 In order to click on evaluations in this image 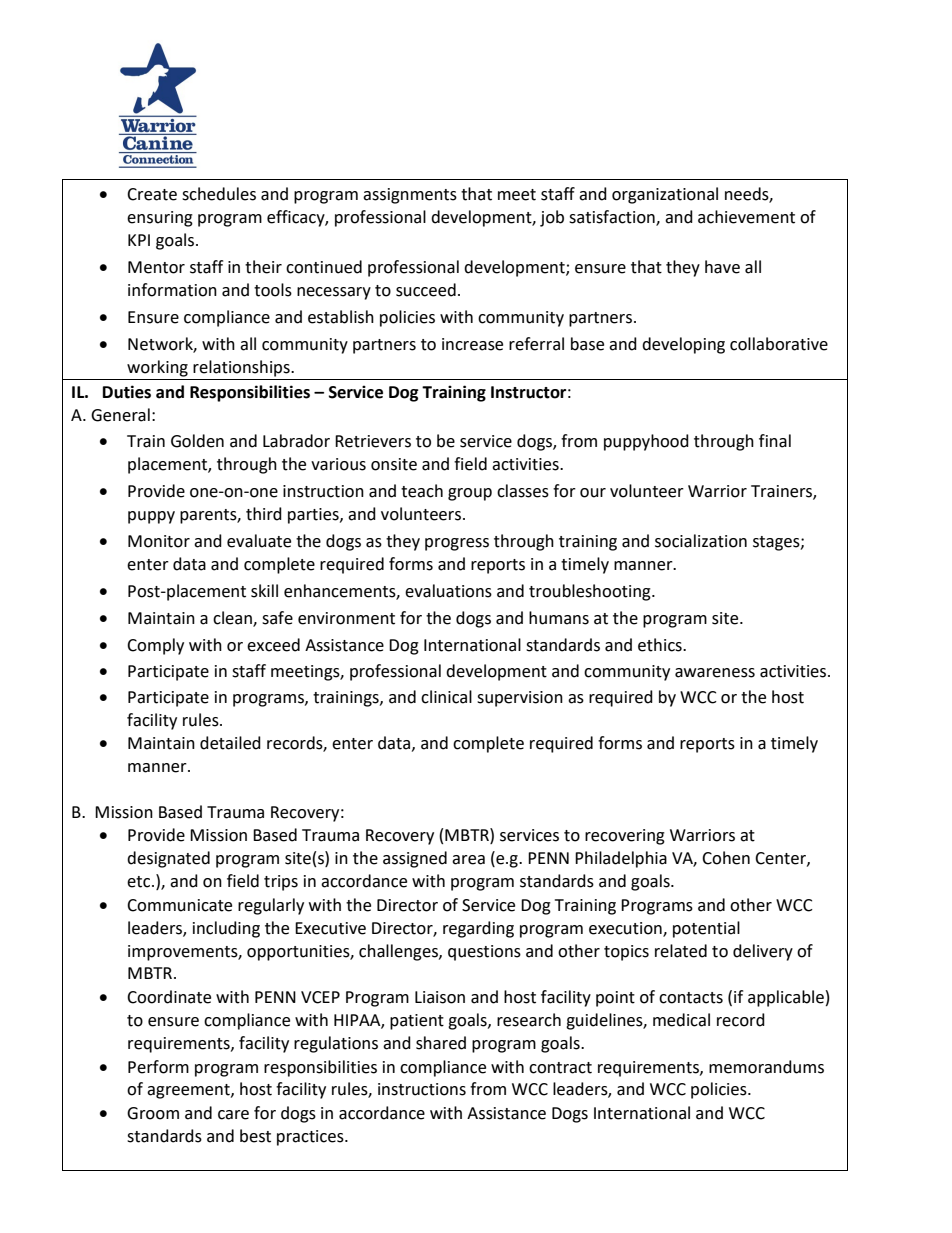, I will do `click(448, 591)`.
